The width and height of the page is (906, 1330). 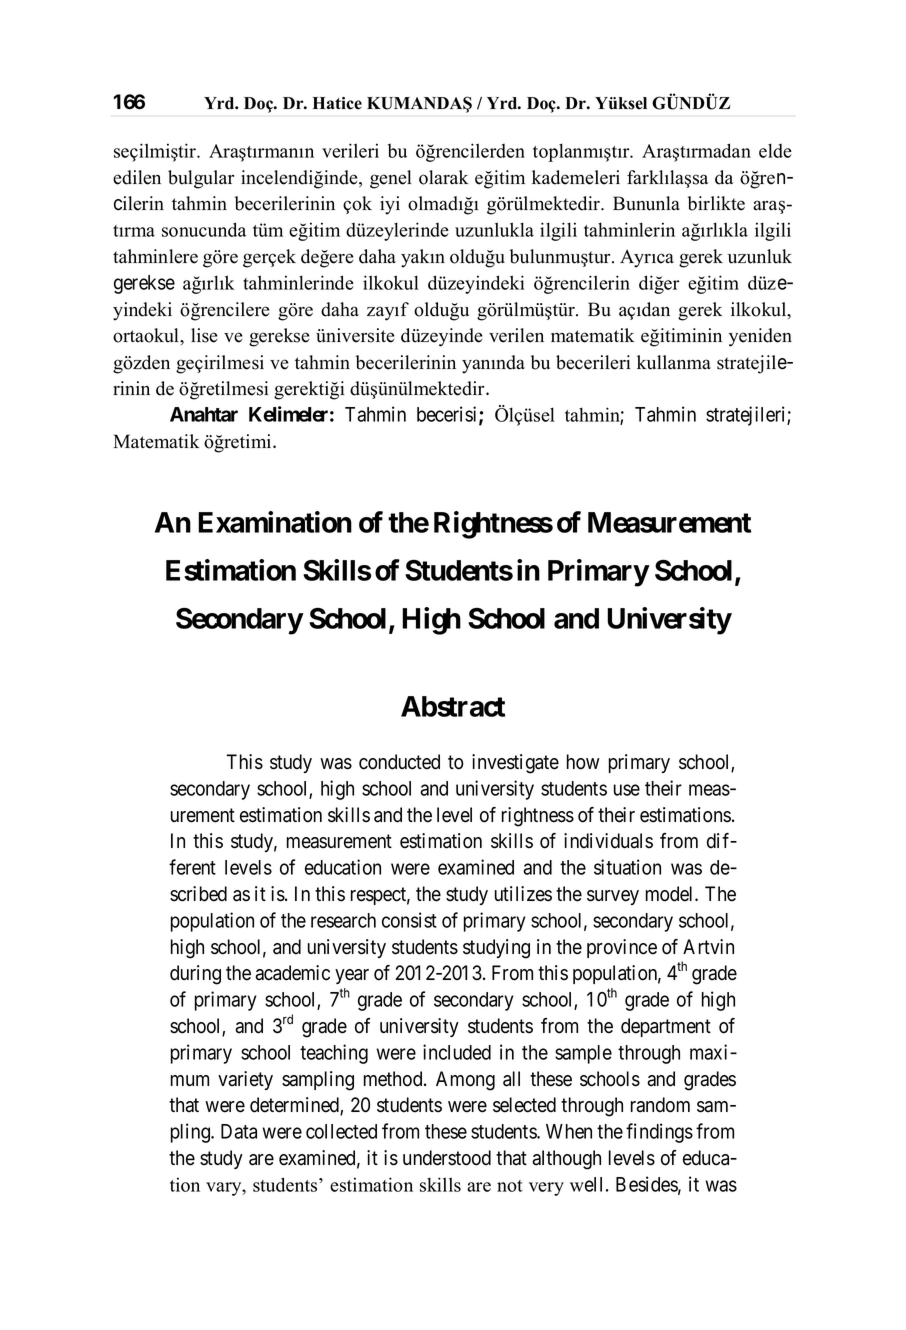 What do you see at coordinates (399, 762) in the page?
I see `conducted` at bounding box center [399, 762].
